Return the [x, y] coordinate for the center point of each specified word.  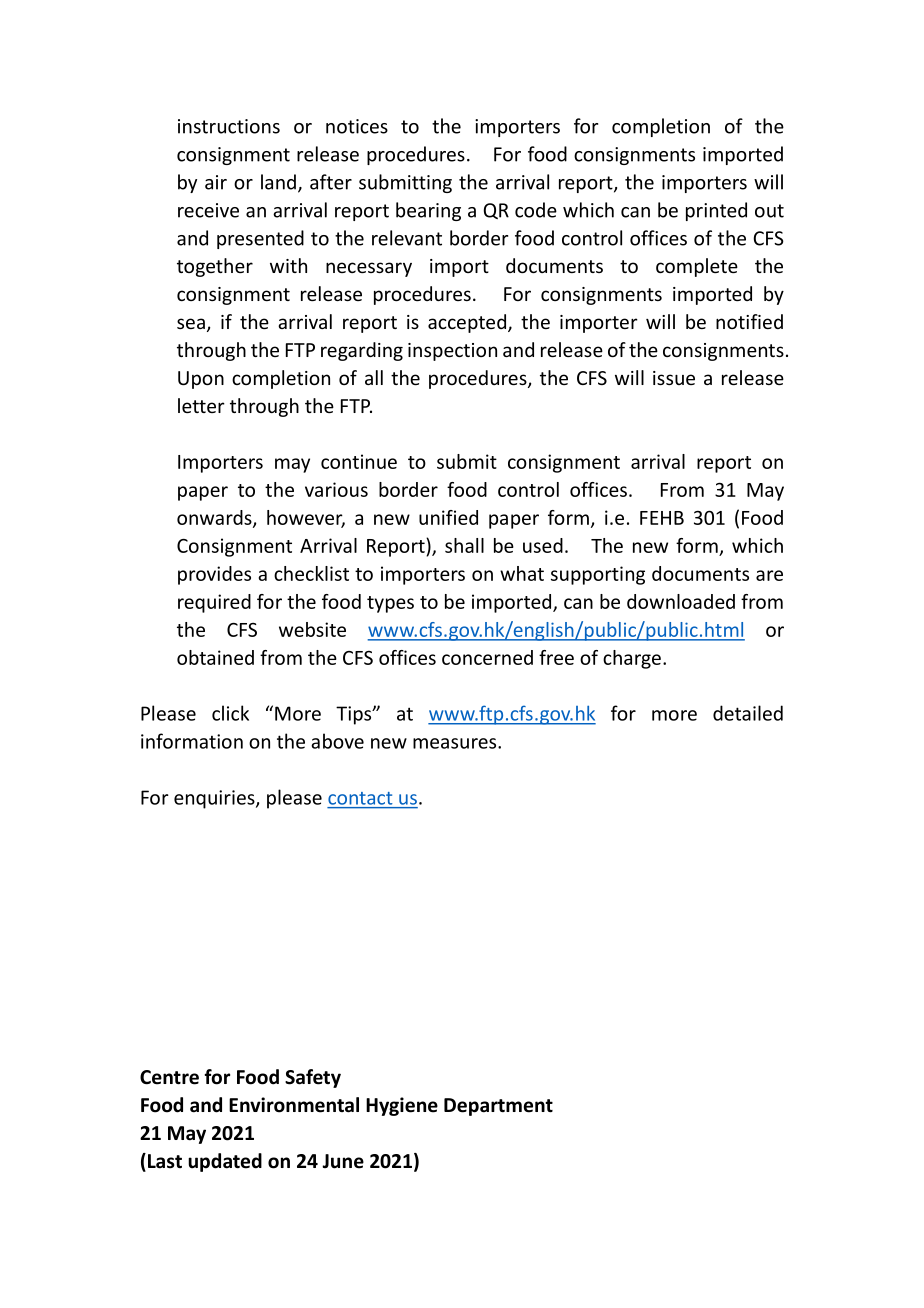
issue [674, 378]
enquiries [215, 799]
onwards [215, 518]
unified [448, 517]
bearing [428, 211]
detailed [748, 713]
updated [225, 1162]
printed [716, 211]
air [216, 182]
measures [456, 743]
